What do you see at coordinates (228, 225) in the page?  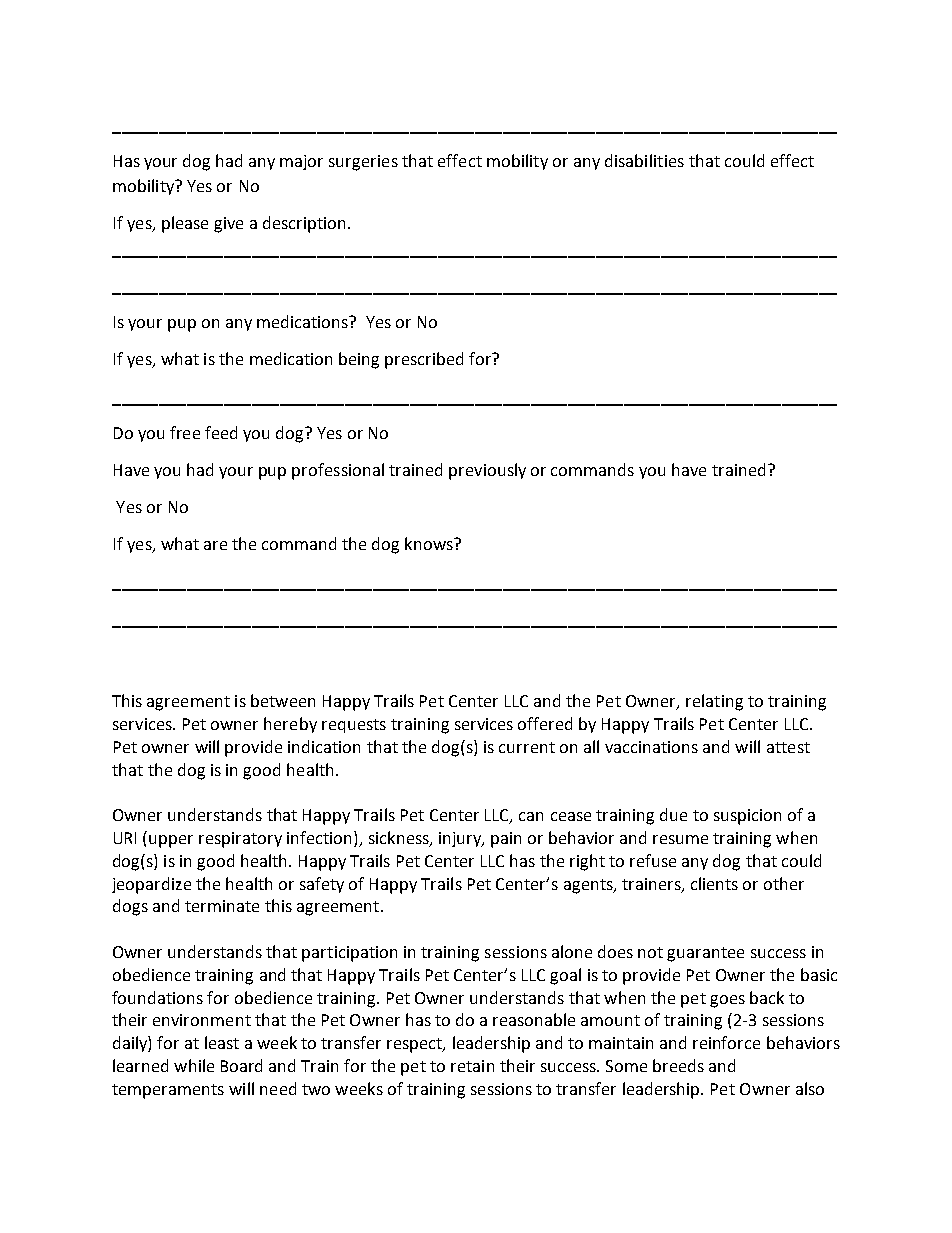 I see `give` at bounding box center [228, 225].
